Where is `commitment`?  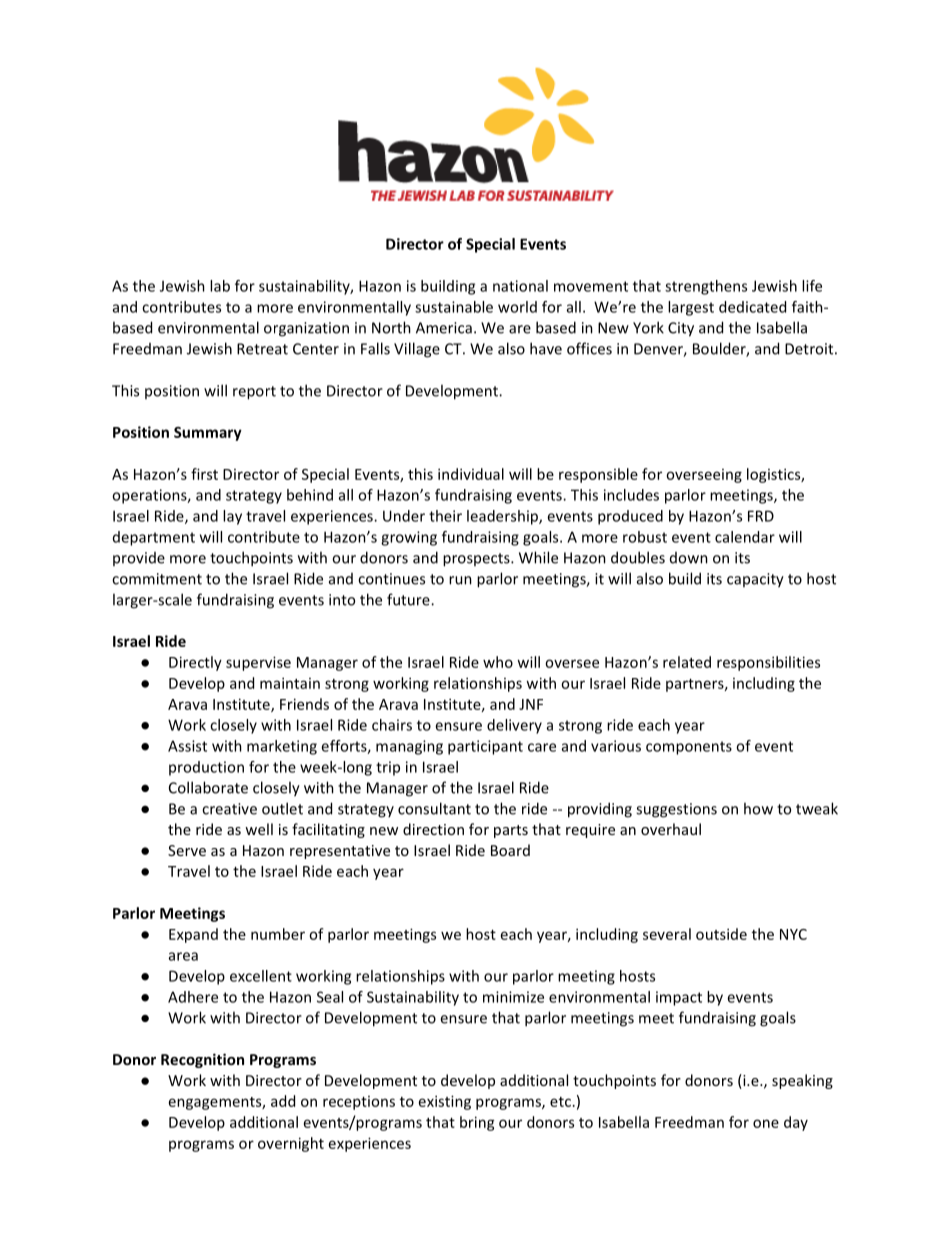 commitment is located at coordinates (157, 579).
